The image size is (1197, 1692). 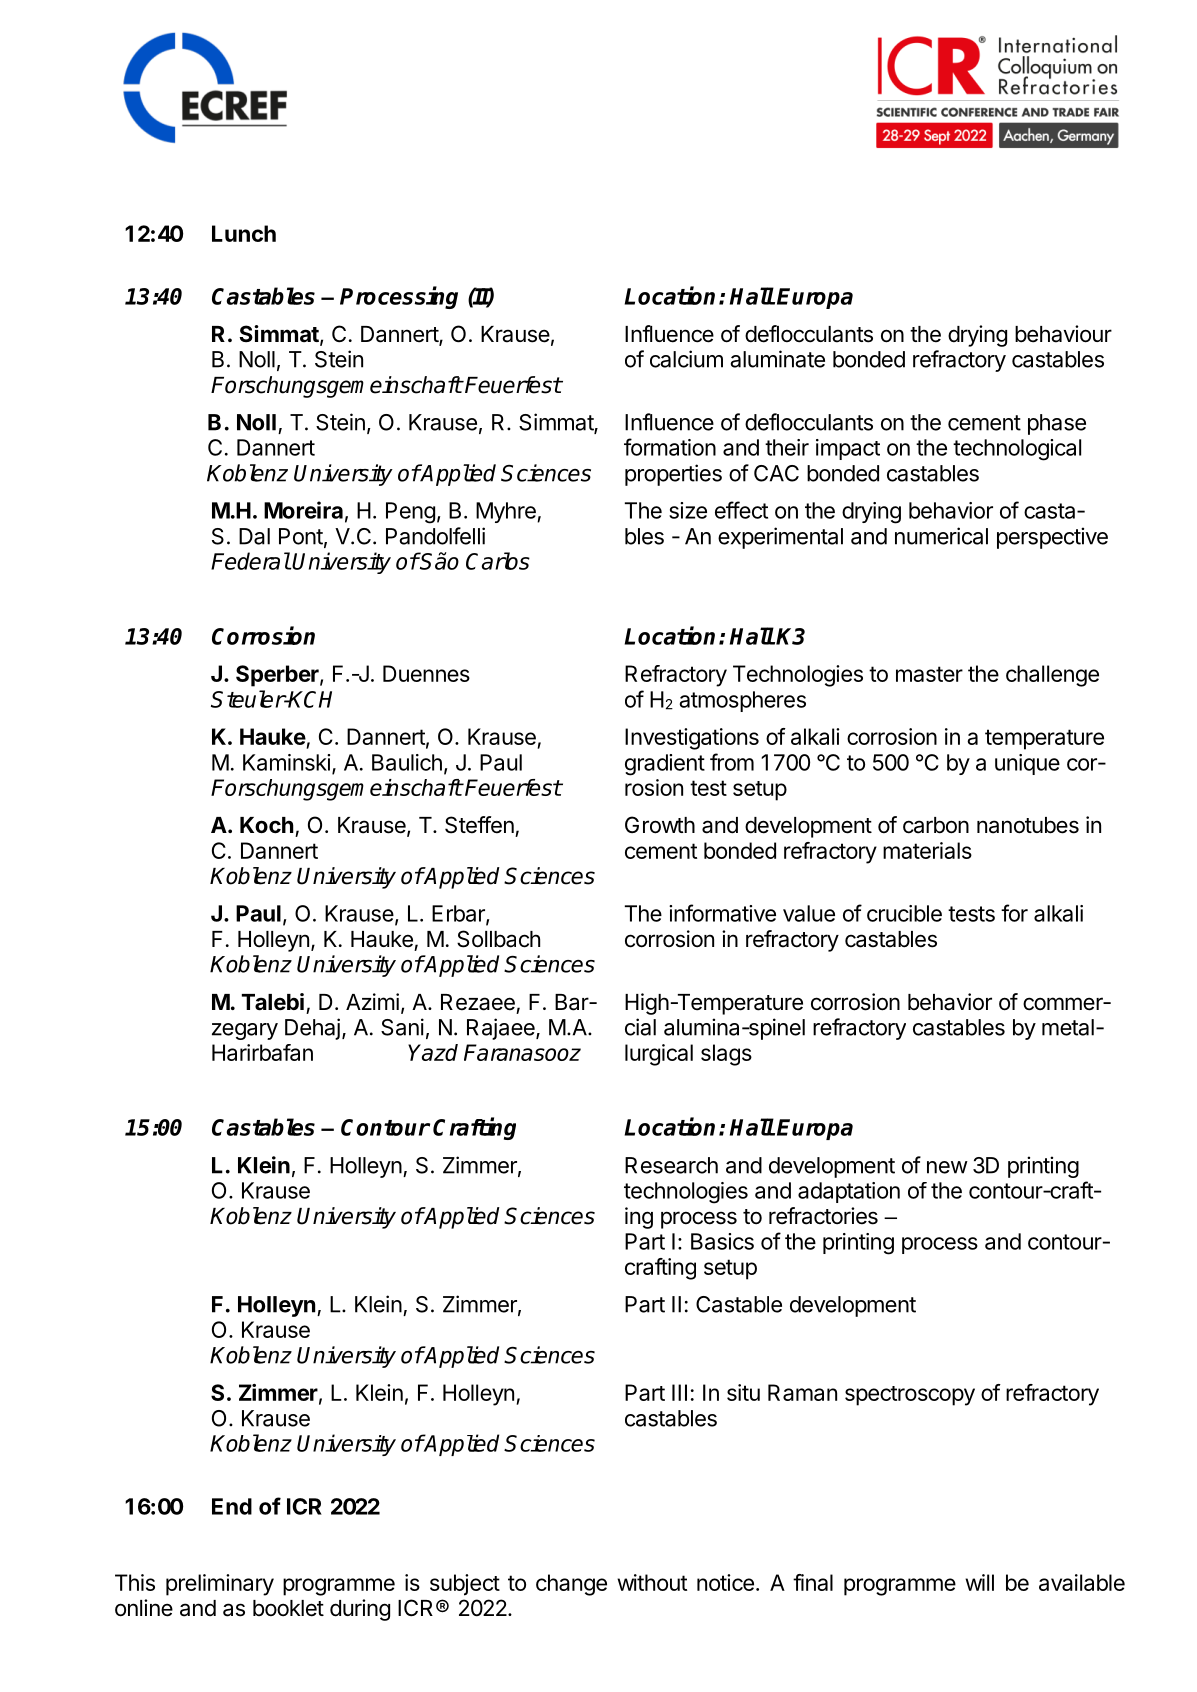 I want to click on preliminary, so click(x=220, y=1585).
